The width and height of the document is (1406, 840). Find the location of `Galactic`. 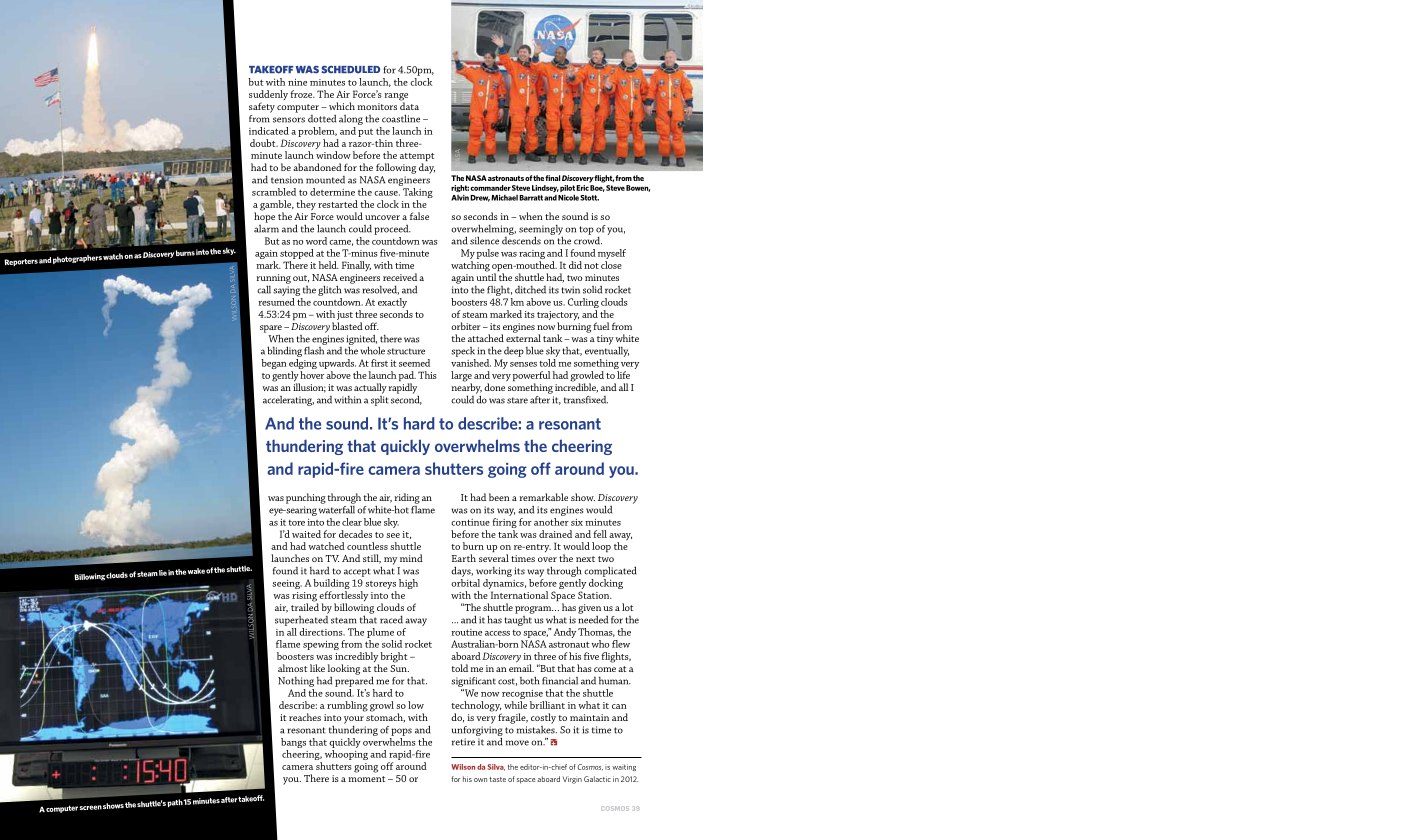

Galactic is located at coordinates (597, 779).
